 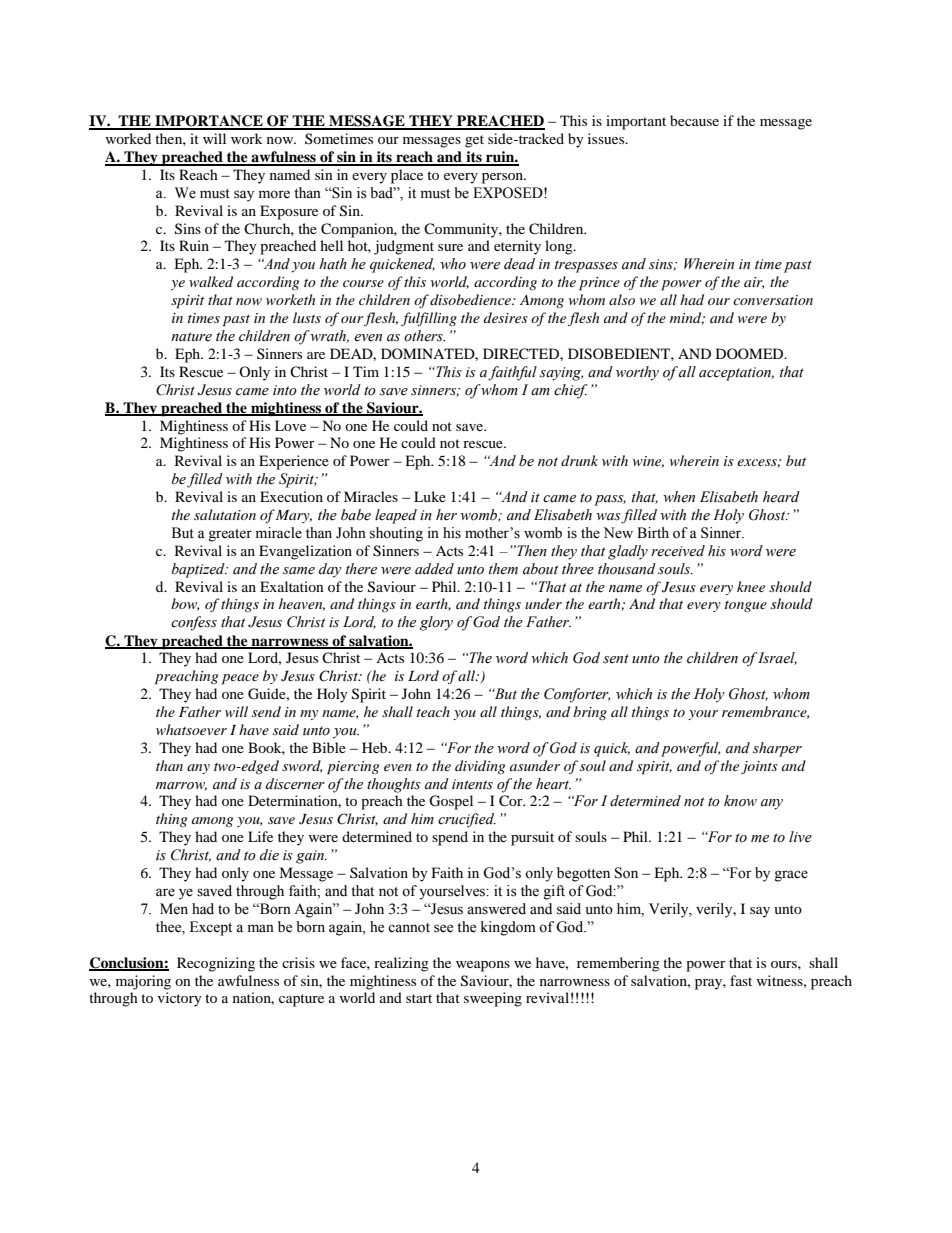 What do you see at coordinates (209, 122) in the screenshot?
I see `IMPORTANCE` at bounding box center [209, 122].
